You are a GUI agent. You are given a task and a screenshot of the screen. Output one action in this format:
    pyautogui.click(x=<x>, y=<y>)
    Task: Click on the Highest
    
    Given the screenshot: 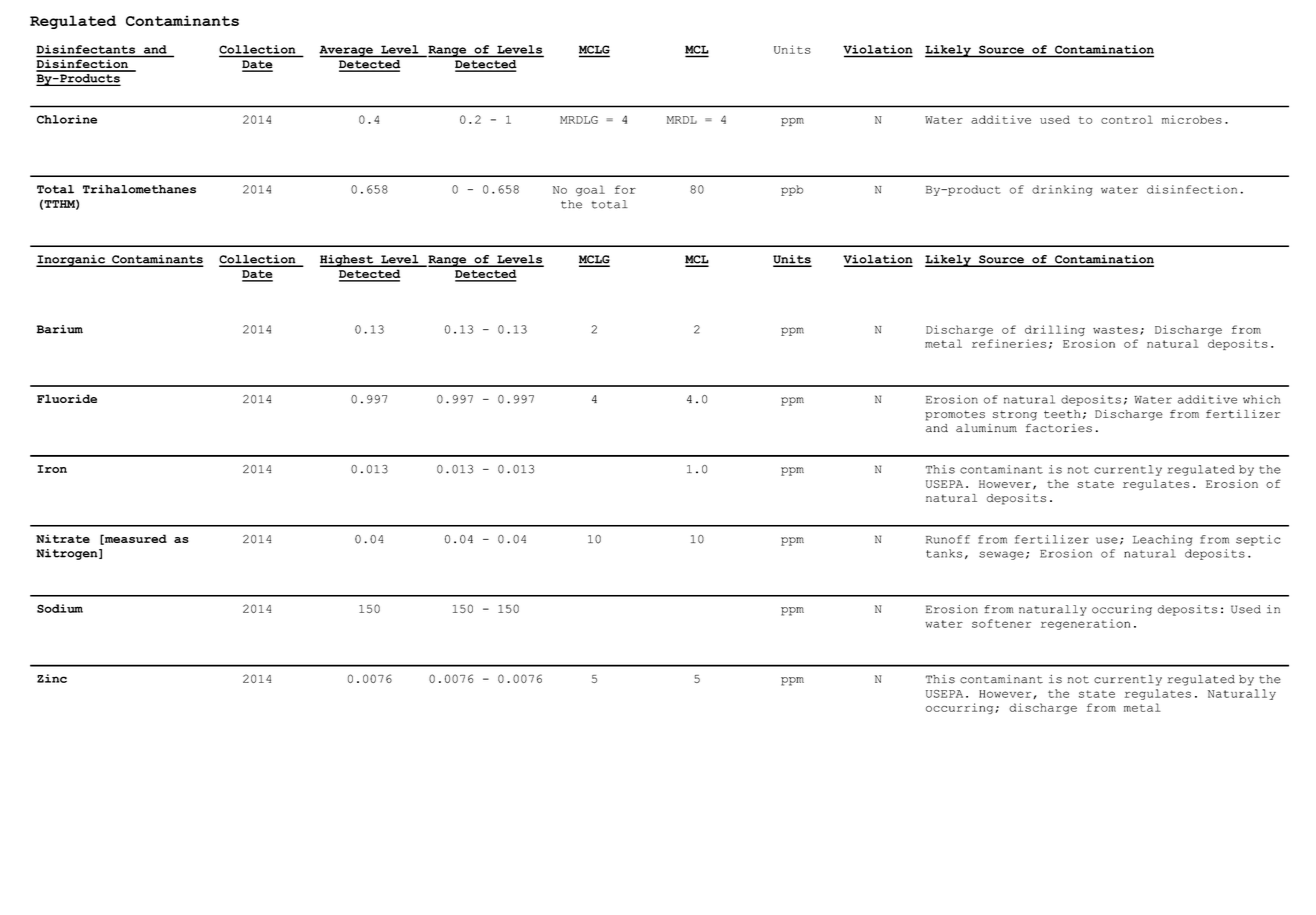 What is the action you would take?
    pyautogui.click(x=348, y=261)
